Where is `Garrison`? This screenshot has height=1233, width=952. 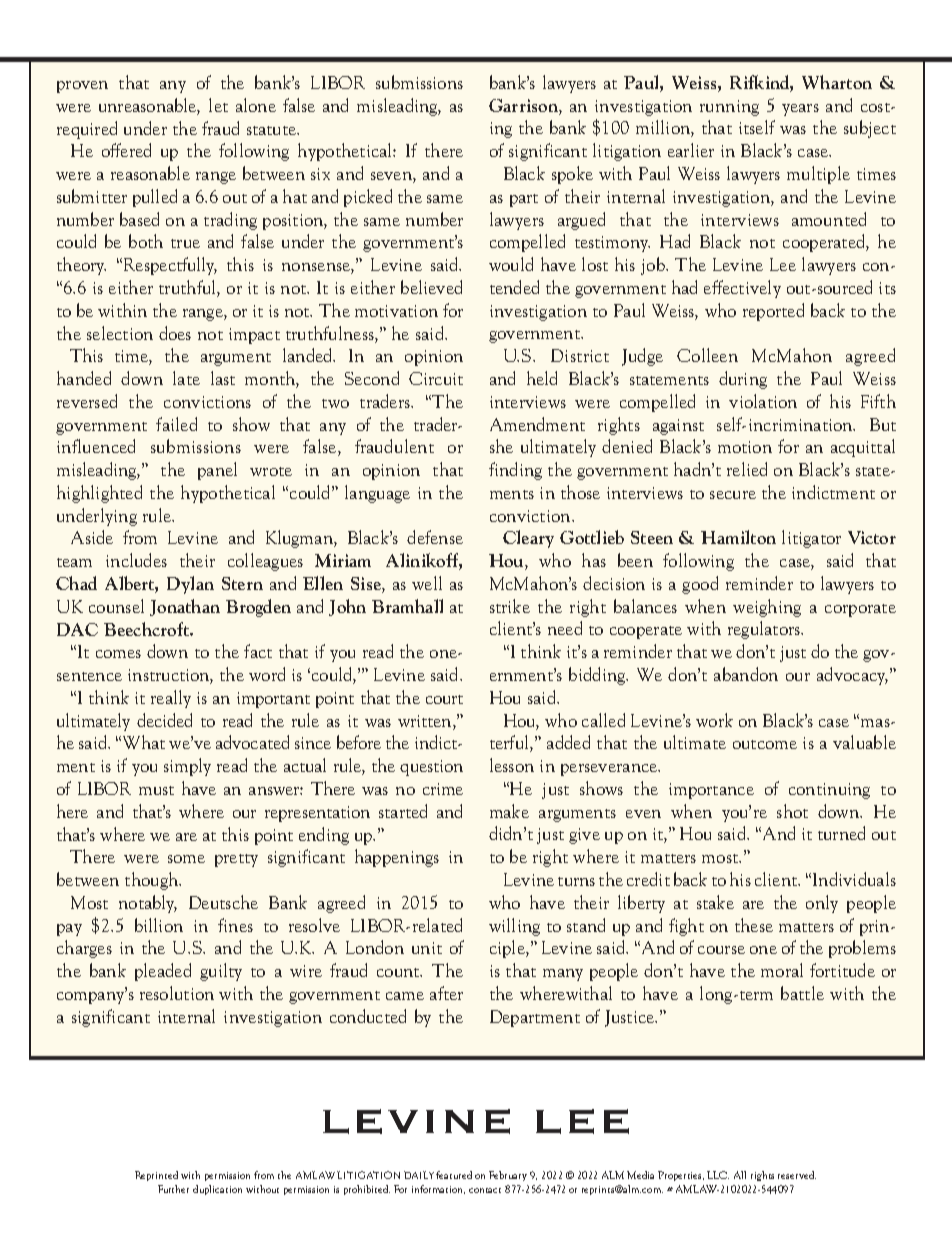 Garrison is located at coordinates (524, 105).
